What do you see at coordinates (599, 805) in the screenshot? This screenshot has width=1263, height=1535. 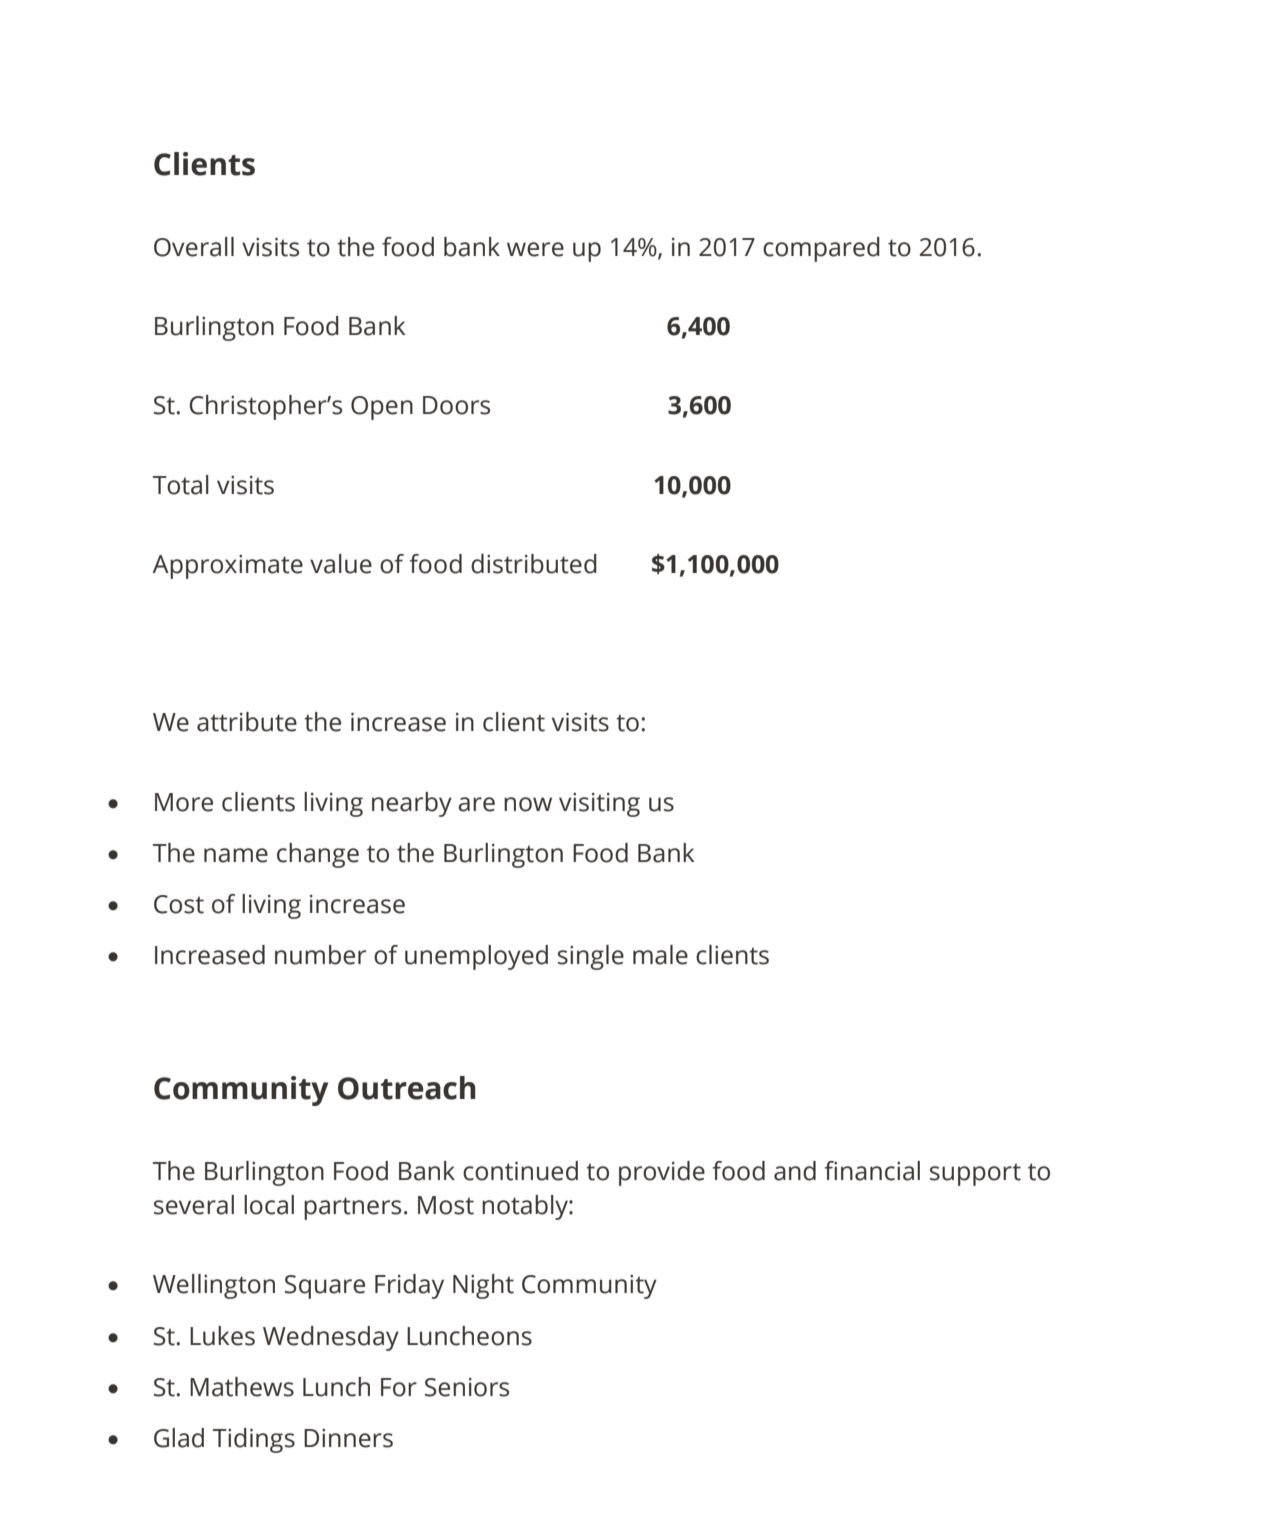 I see `visiting` at bounding box center [599, 805].
